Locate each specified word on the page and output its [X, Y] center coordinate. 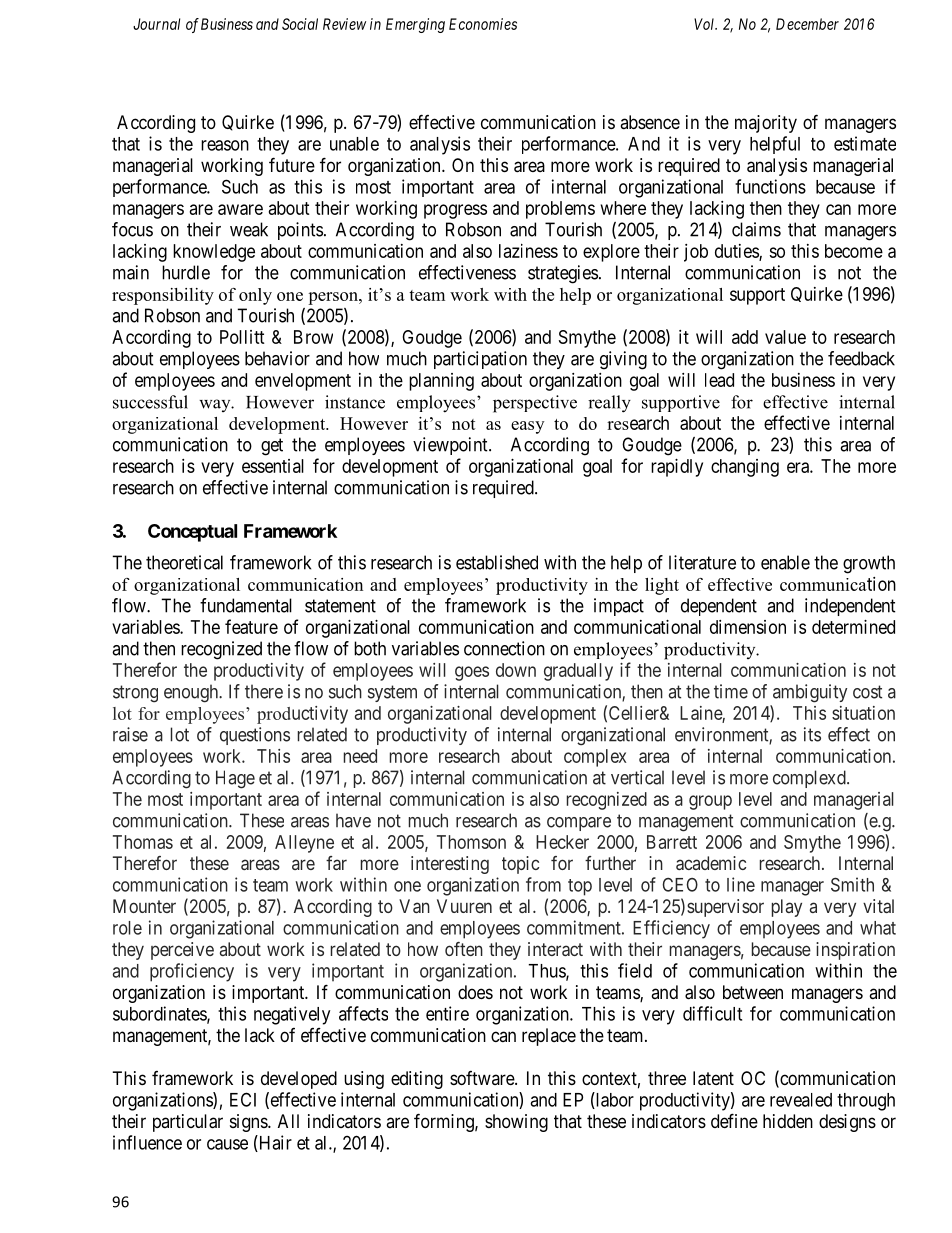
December [807, 24]
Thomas [143, 842]
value [785, 337]
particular [188, 1123]
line [741, 884]
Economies [483, 24]
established [497, 562]
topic [520, 865]
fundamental [246, 605]
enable [785, 562]
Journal [156, 24]
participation [480, 360]
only [255, 296]
